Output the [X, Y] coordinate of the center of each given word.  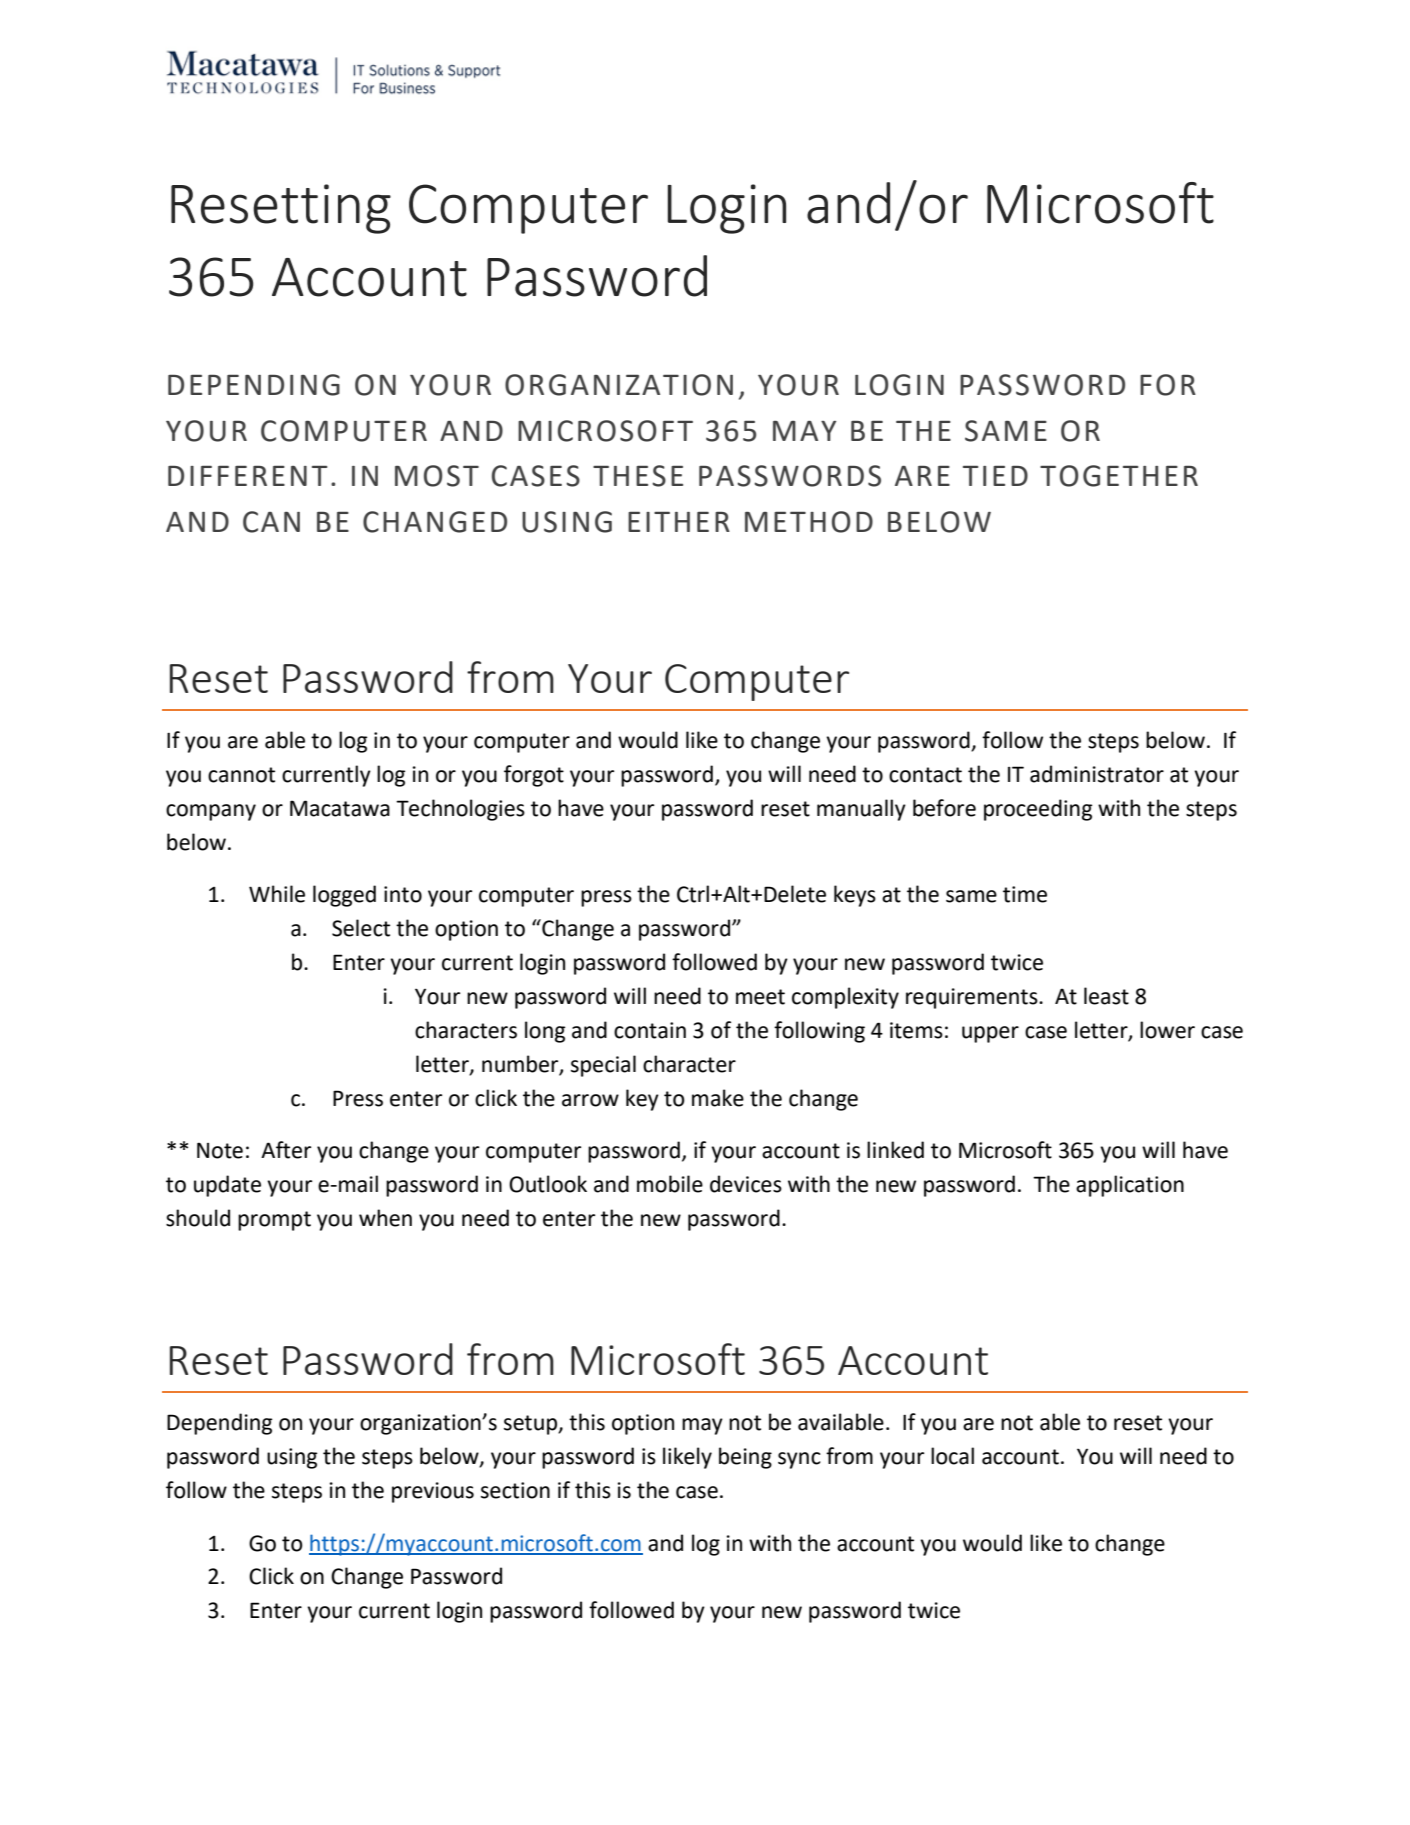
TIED [995, 476]
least [1106, 996]
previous [433, 1492]
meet [760, 997]
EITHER [679, 522]
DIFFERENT [247, 476]
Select [361, 928]
